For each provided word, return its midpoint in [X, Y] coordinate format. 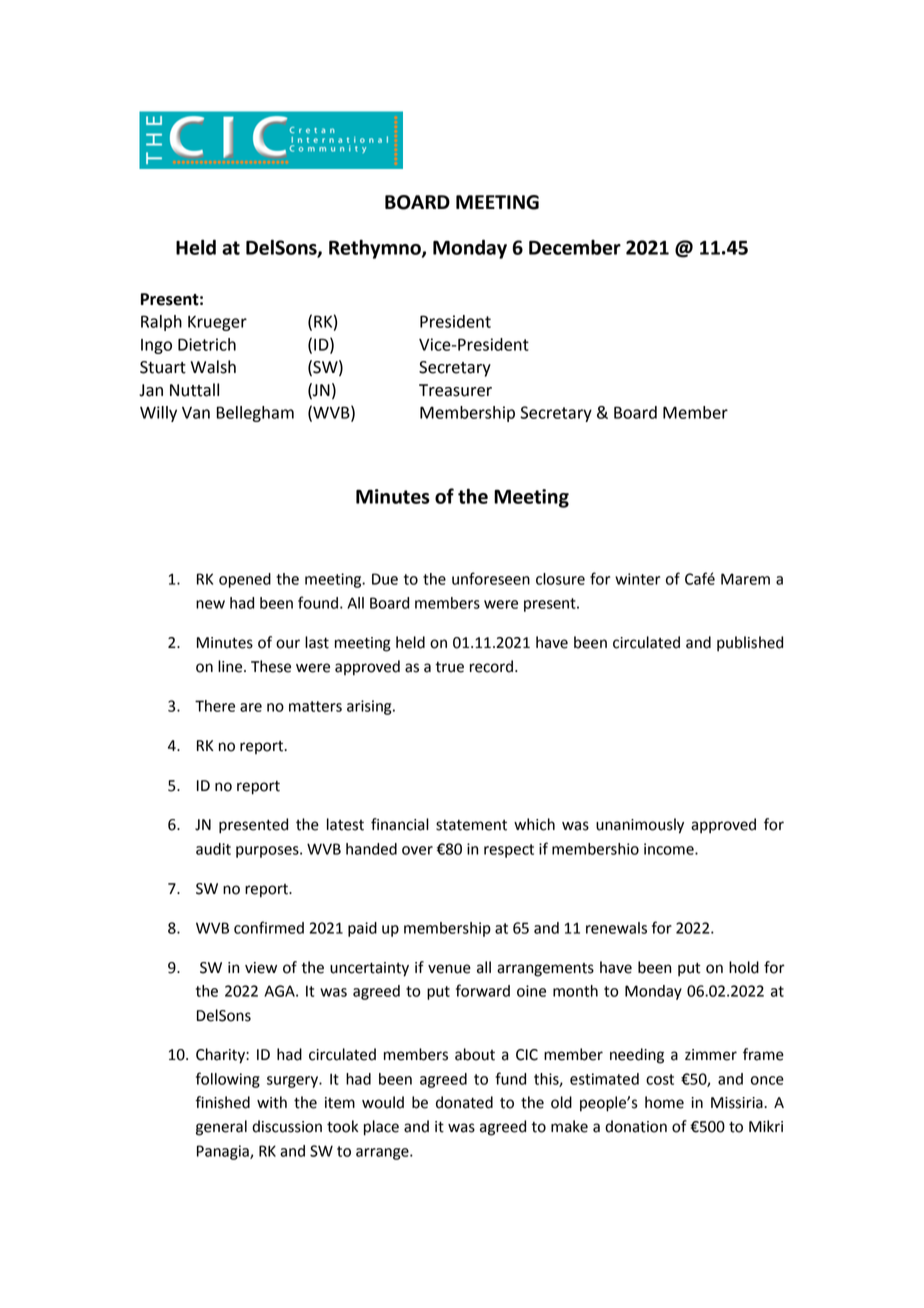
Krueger [217, 323]
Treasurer [455, 390]
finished [223, 1102]
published [750, 644]
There [215, 706]
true [449, 667]
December [575, 247]
